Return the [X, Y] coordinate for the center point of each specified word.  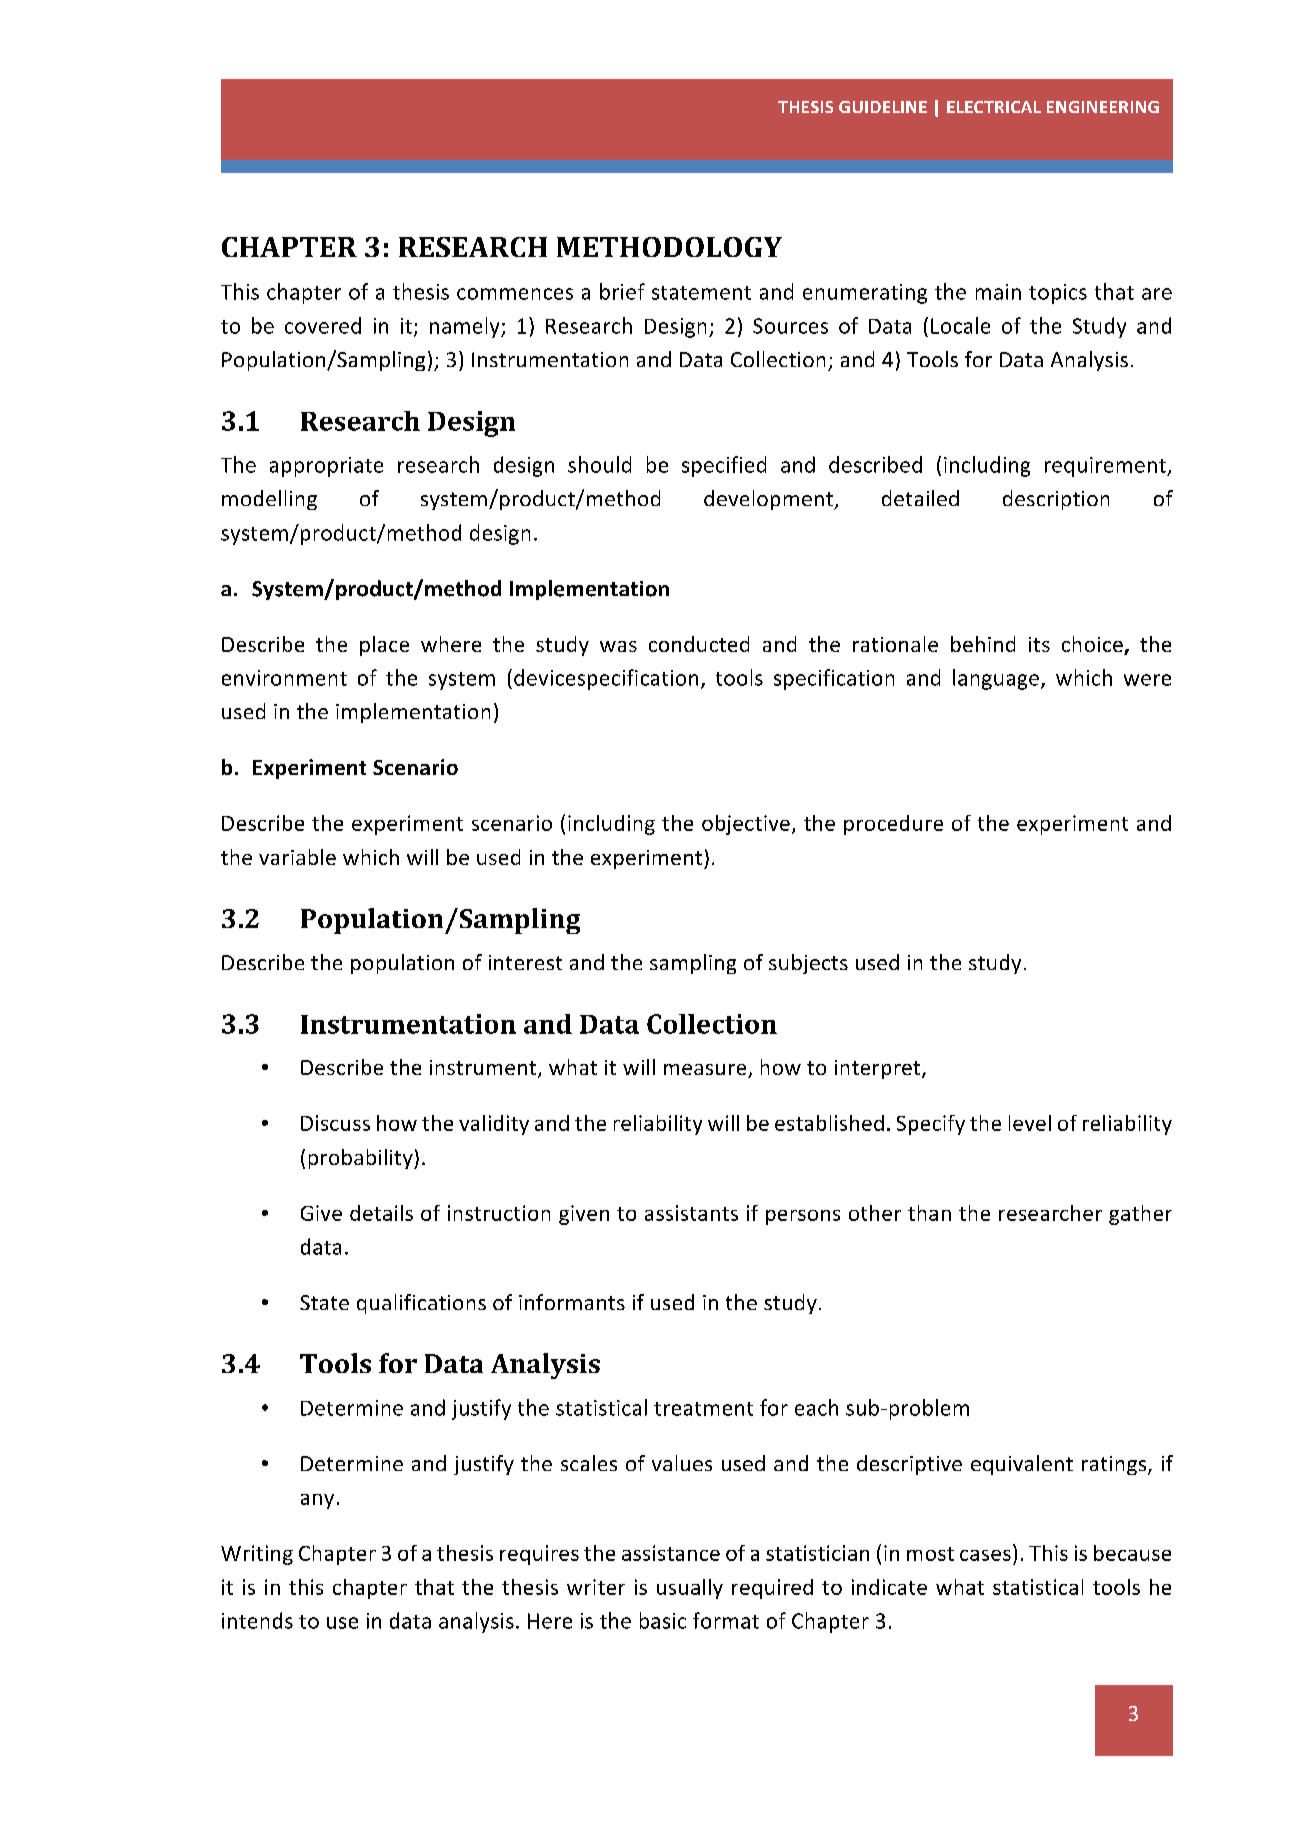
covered [323, 325]
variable [297, 857]
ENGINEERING [1103, 107]
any [317, 1501]
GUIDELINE [883, 107]
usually [690, 1589]
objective [746, 825]
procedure [893, 825]
